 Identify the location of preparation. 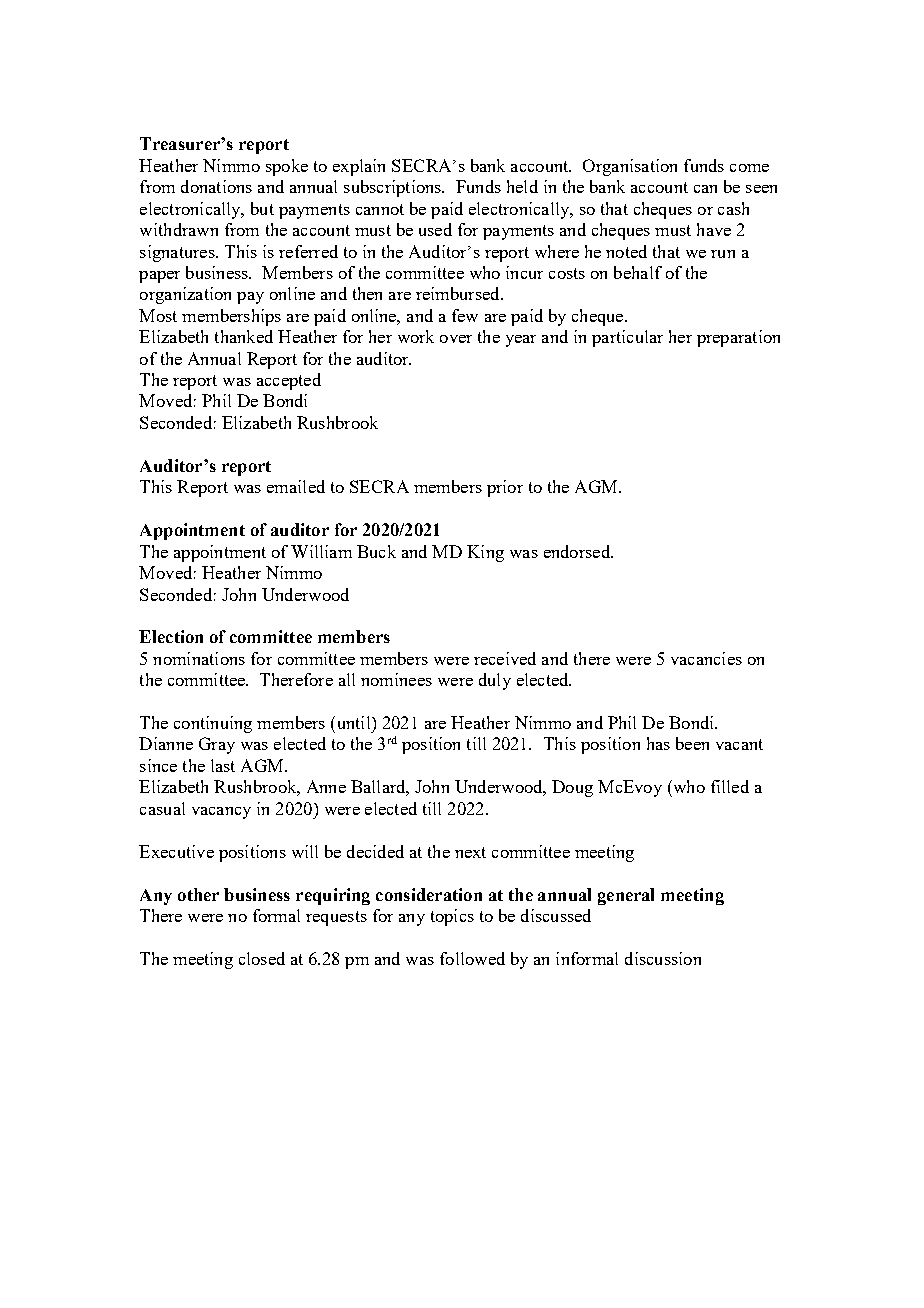
(738, 338).
